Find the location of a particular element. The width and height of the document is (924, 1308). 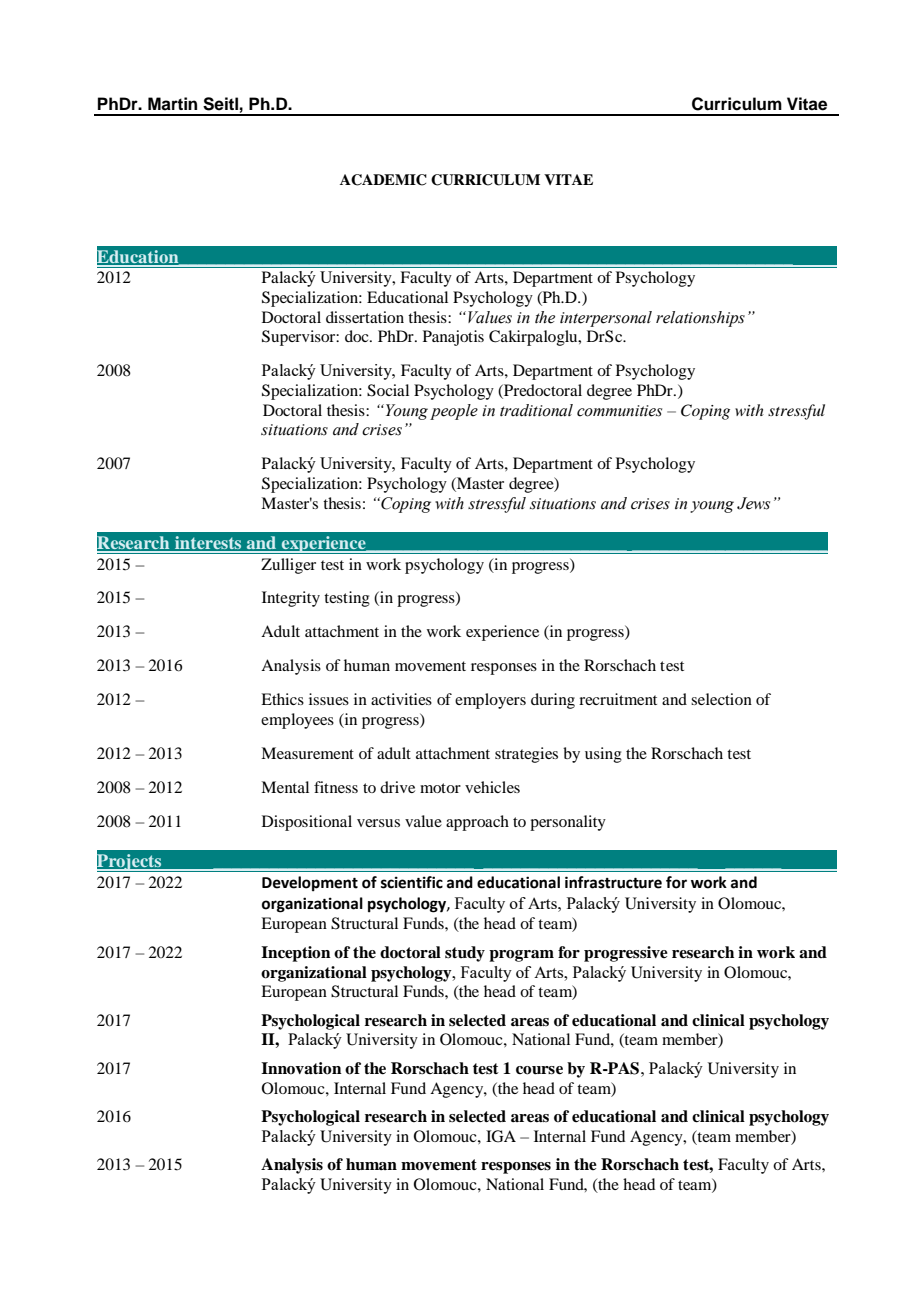

Integrity is located at coordinates (291, 599).
